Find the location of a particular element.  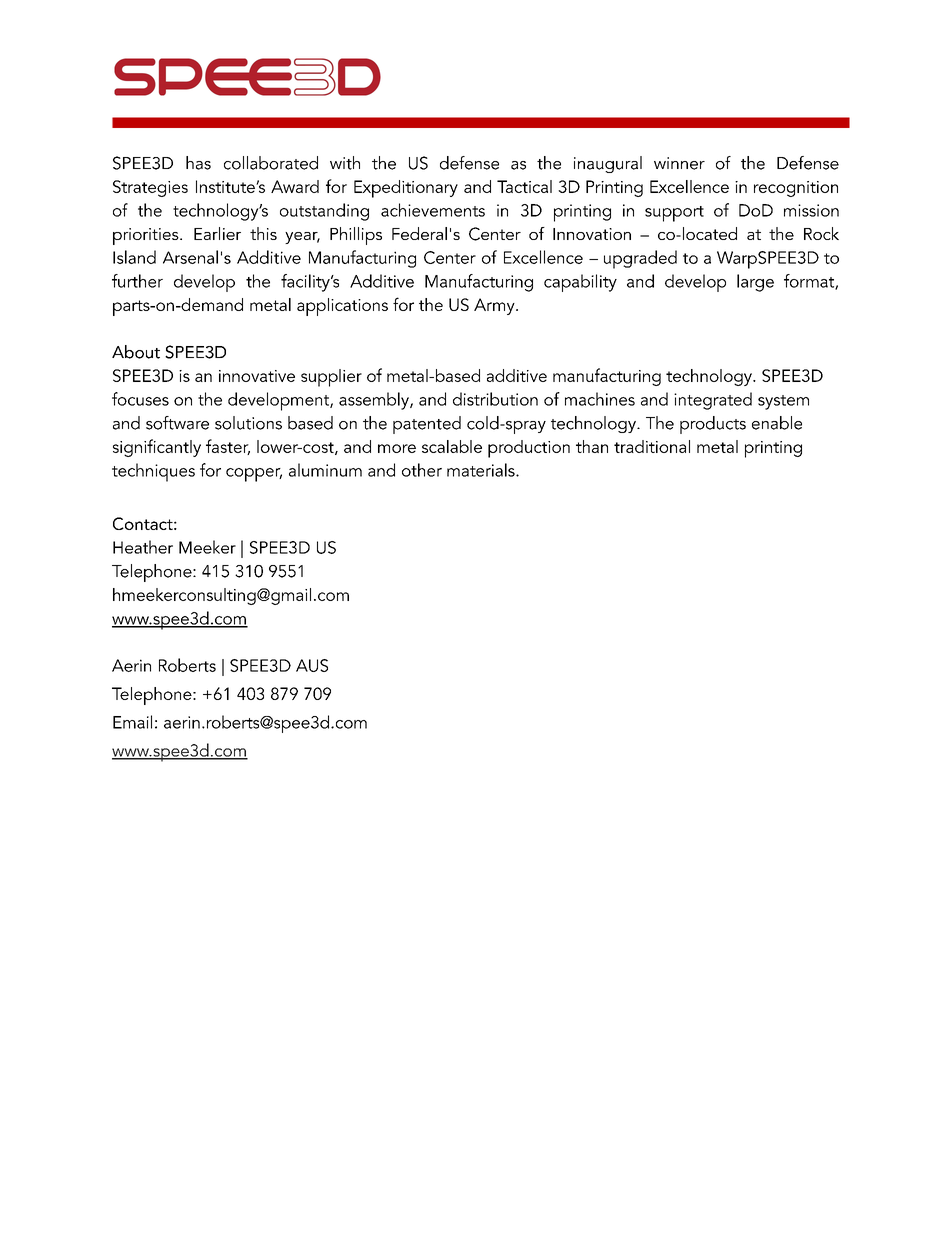

Email is located at coordinates (132, 722).
